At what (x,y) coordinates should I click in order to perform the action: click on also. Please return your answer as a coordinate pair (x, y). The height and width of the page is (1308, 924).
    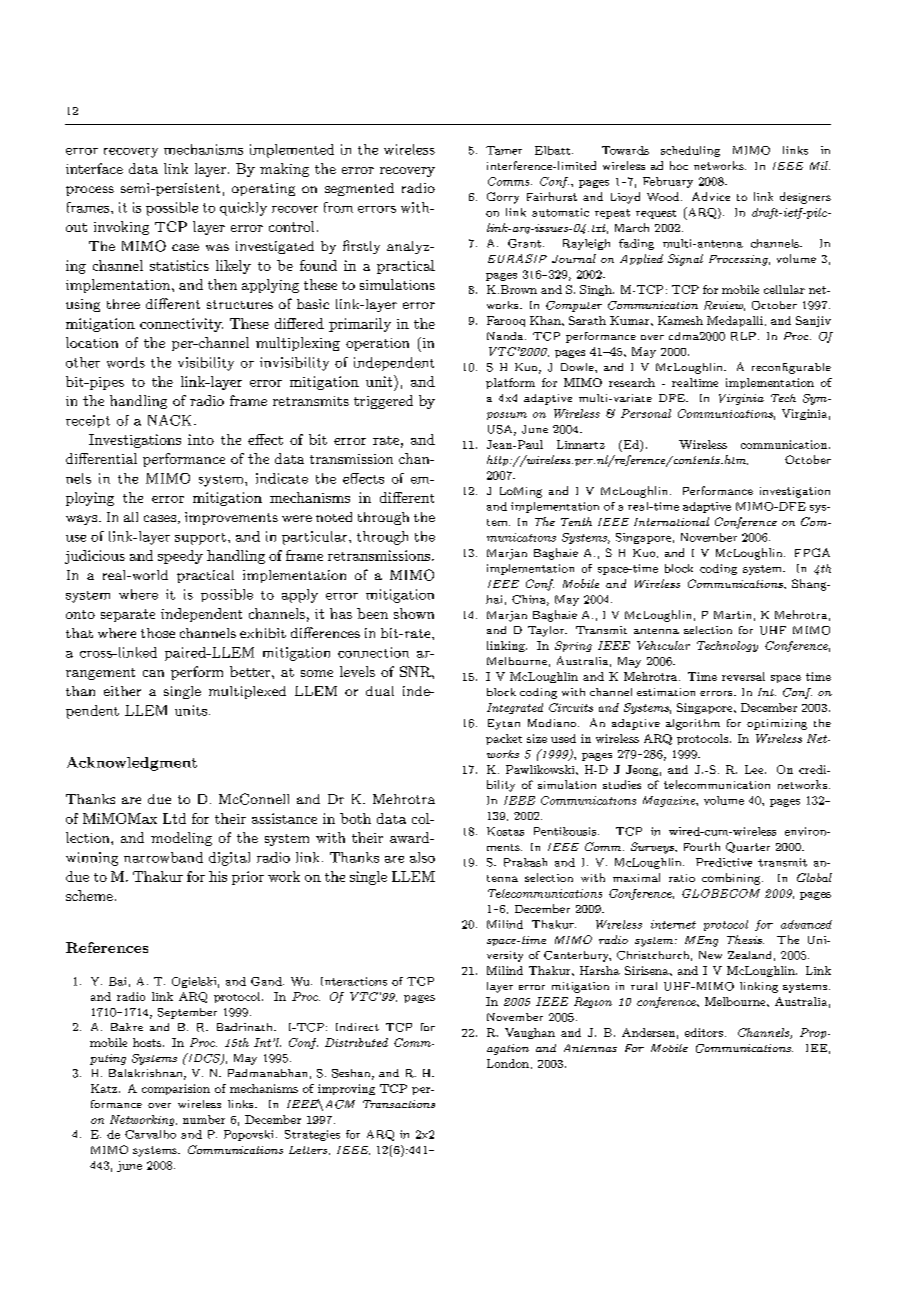
    Looking at the image, I should click on (422, 857).
